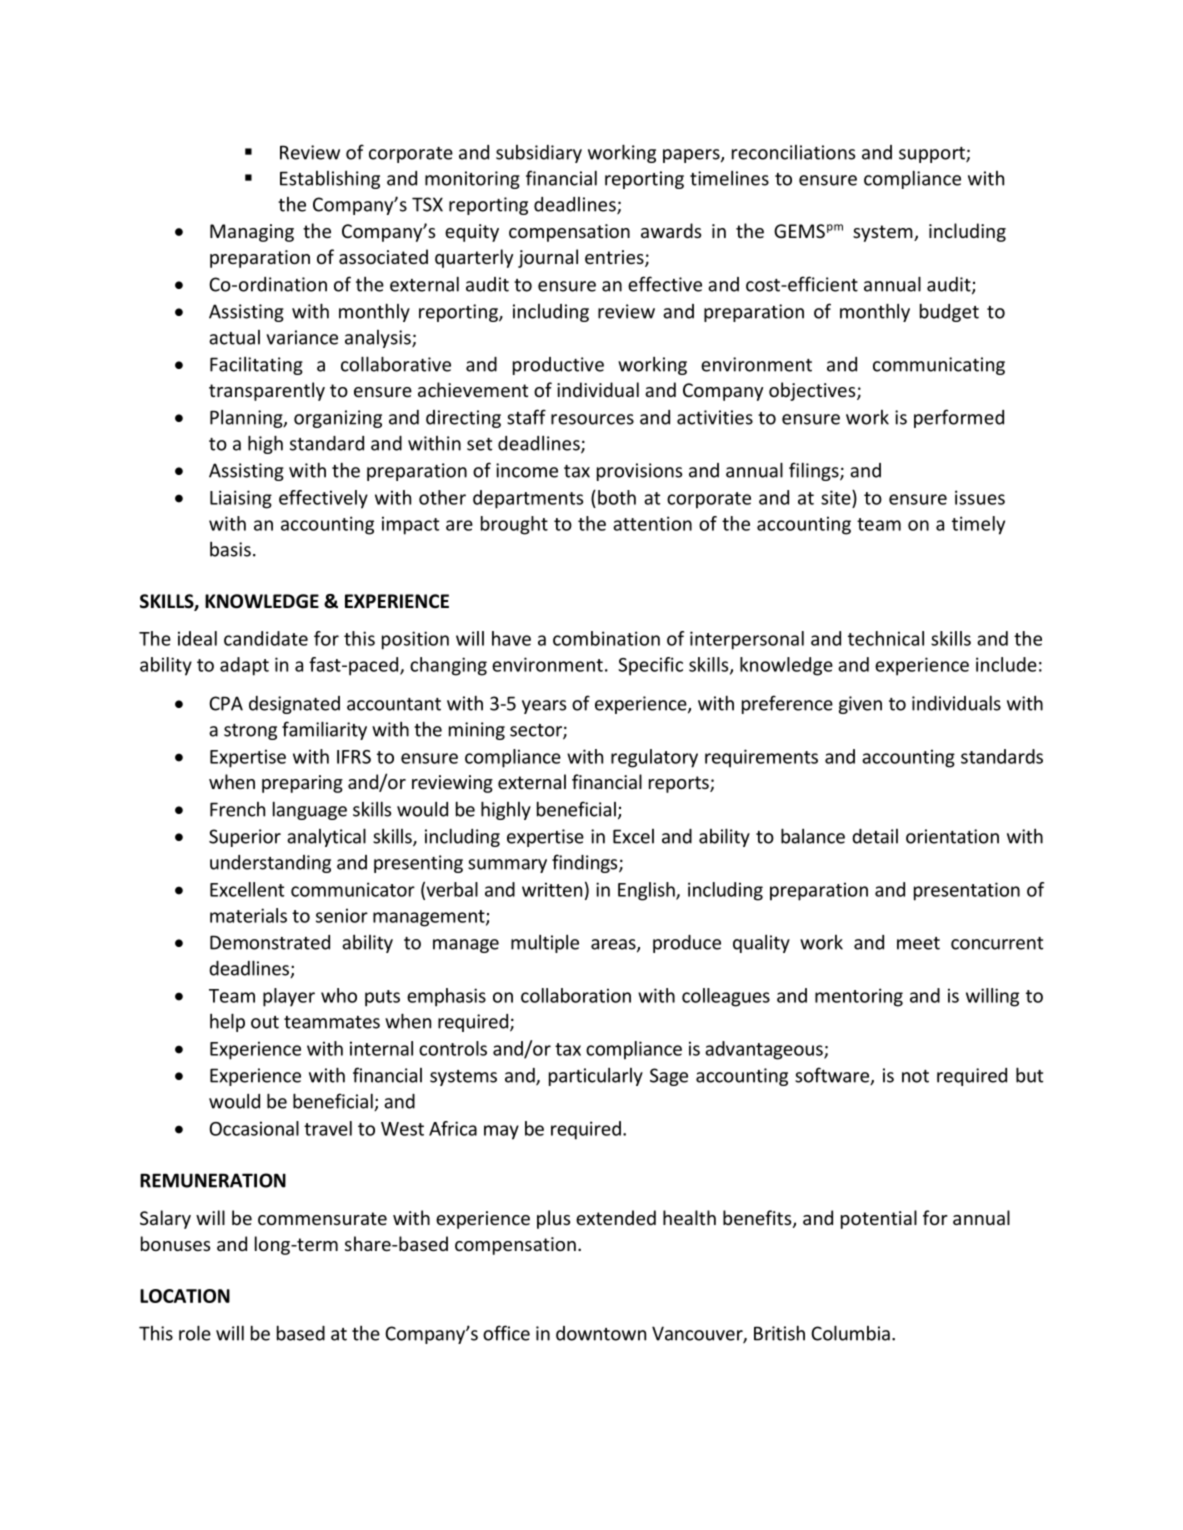 This document has width=1183, height=1530. Describe the element at coordinates (330, 180) in the document. I see `Establishing` at that location.
